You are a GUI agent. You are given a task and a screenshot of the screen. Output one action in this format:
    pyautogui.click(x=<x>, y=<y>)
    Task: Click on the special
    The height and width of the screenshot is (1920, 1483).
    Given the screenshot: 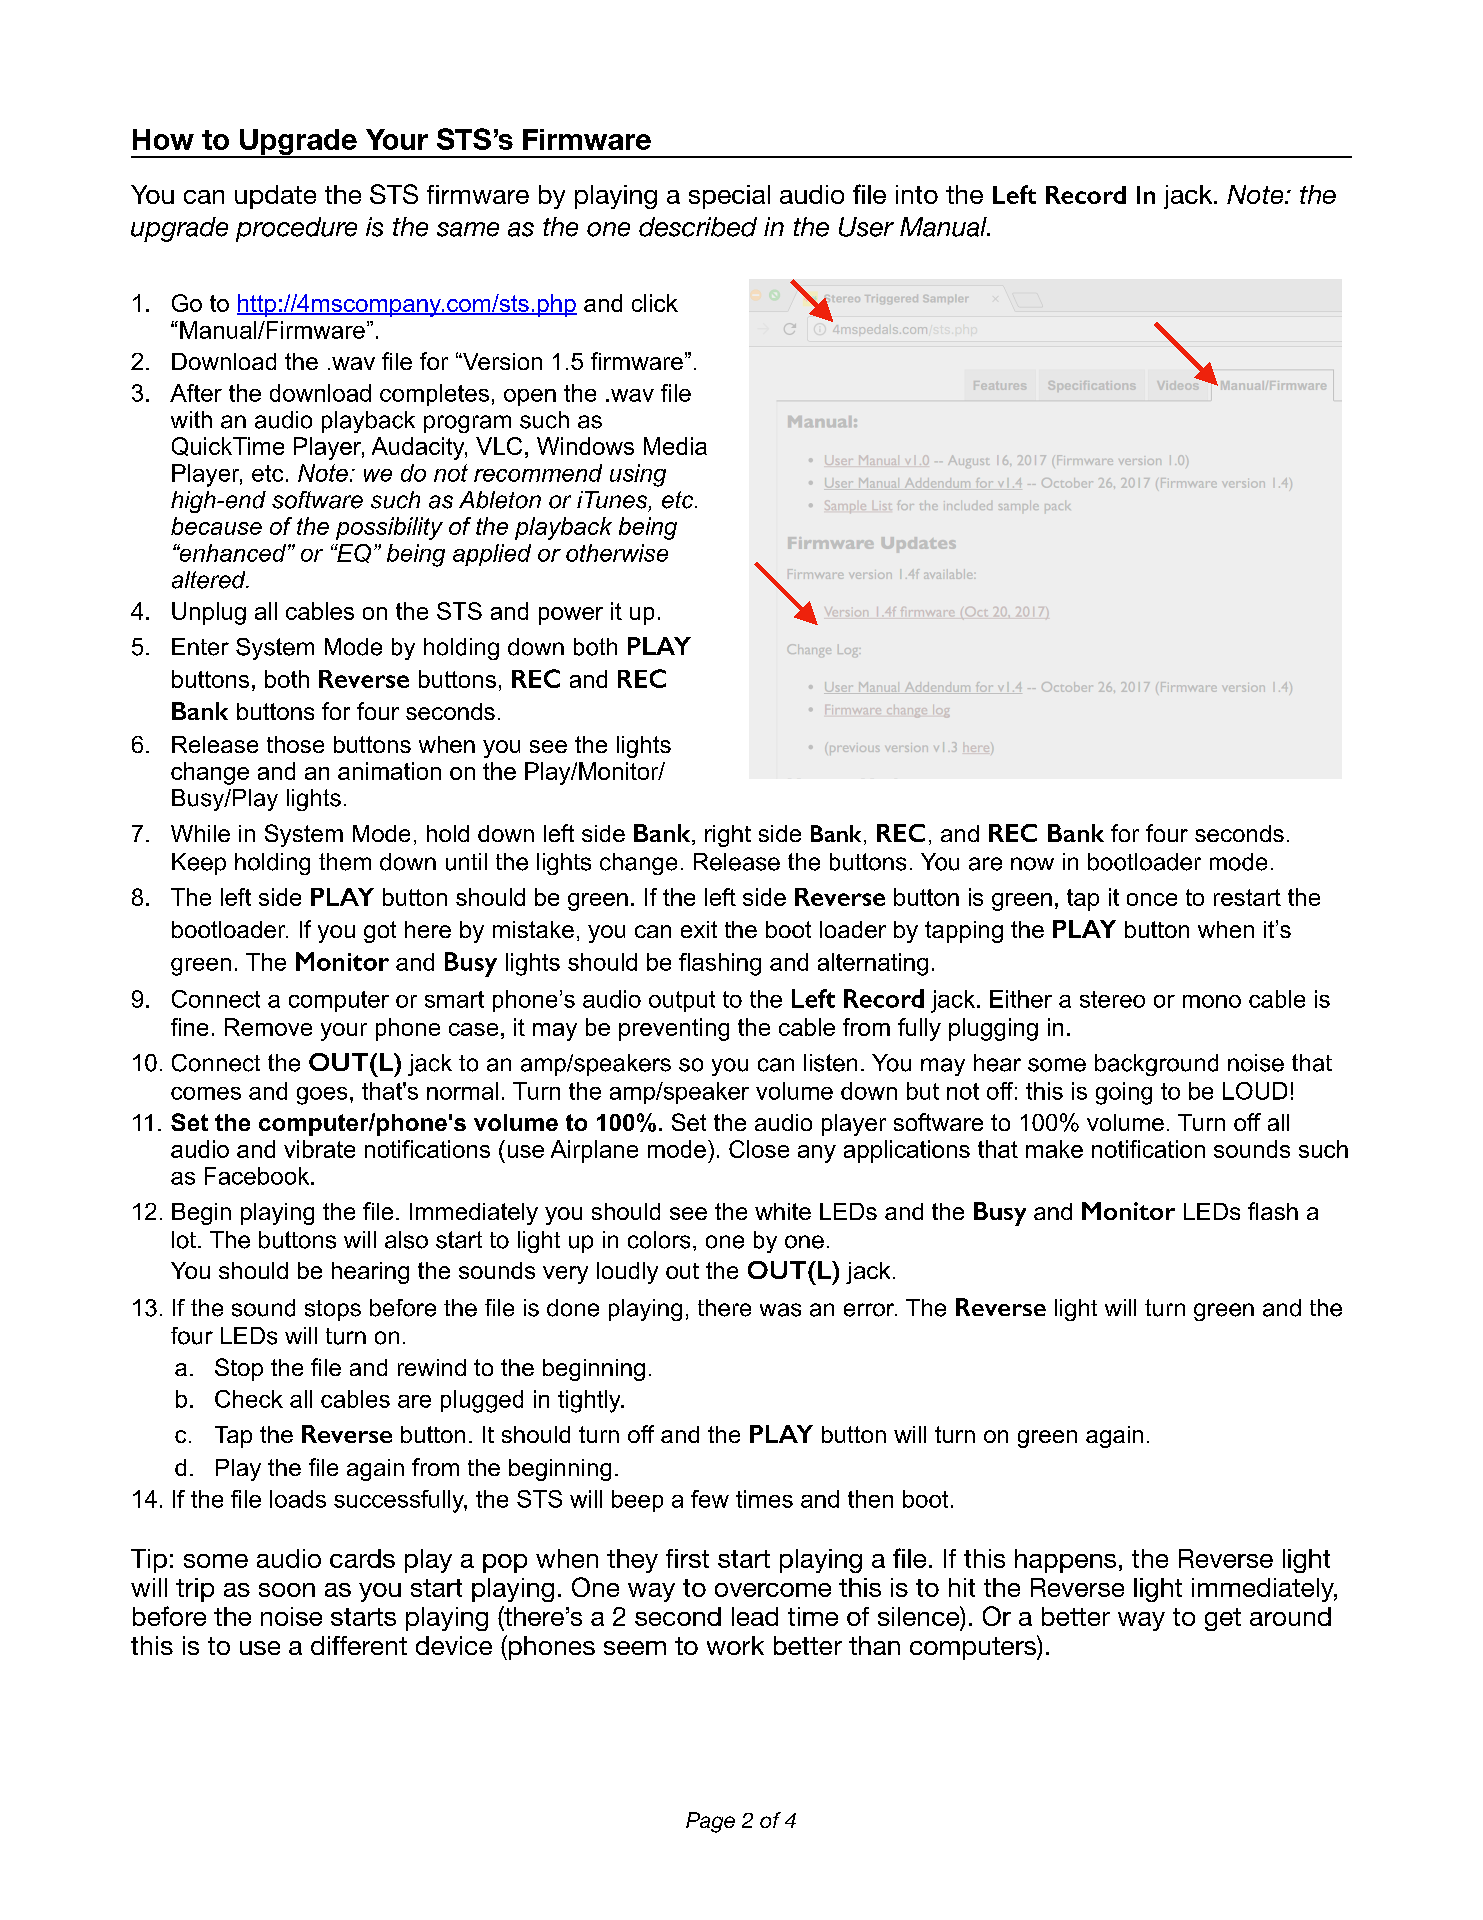 What is the action you would take?
    pyautogui.click(x=729, y=197)
